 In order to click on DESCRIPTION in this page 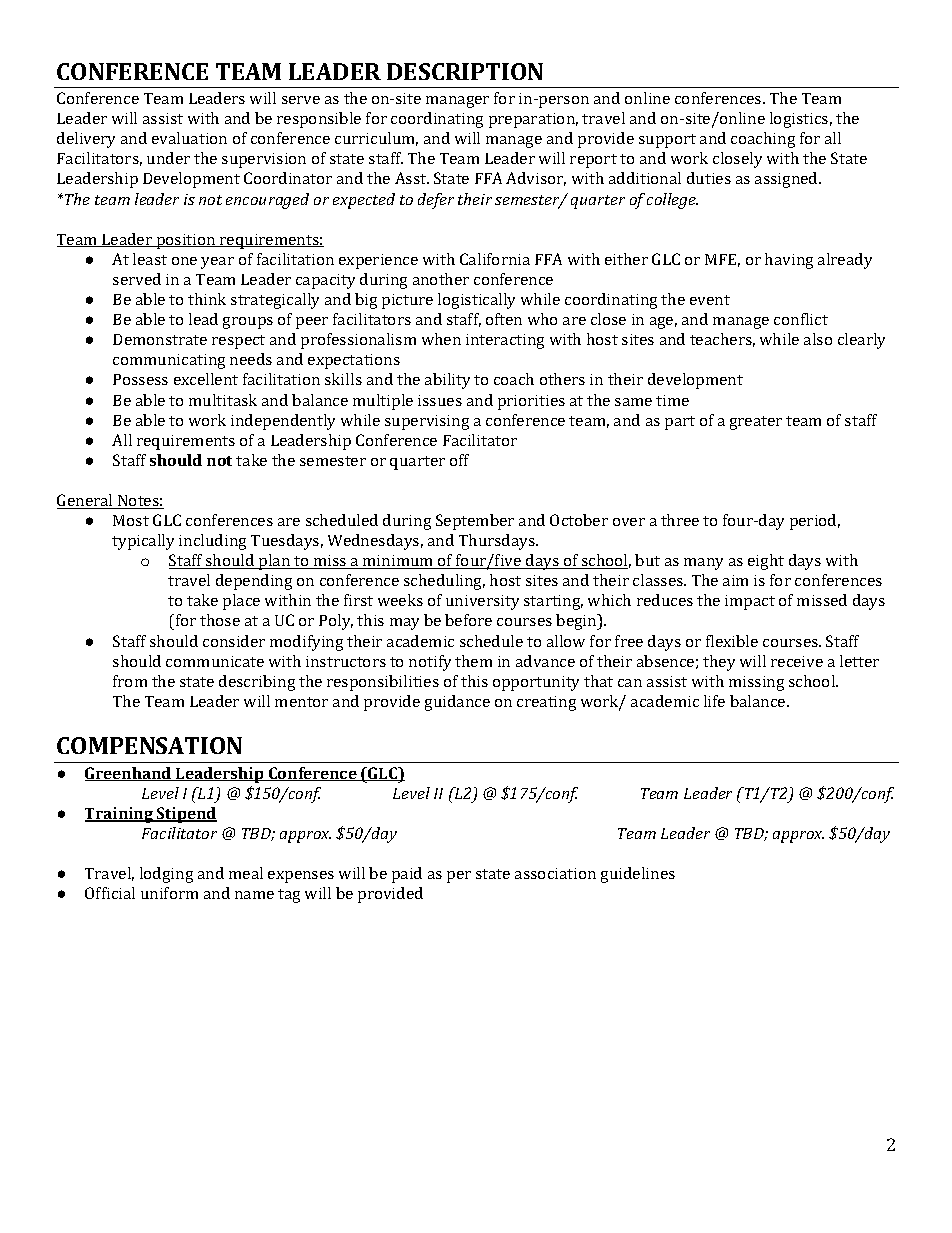, I will do `click(465, 71)`.
